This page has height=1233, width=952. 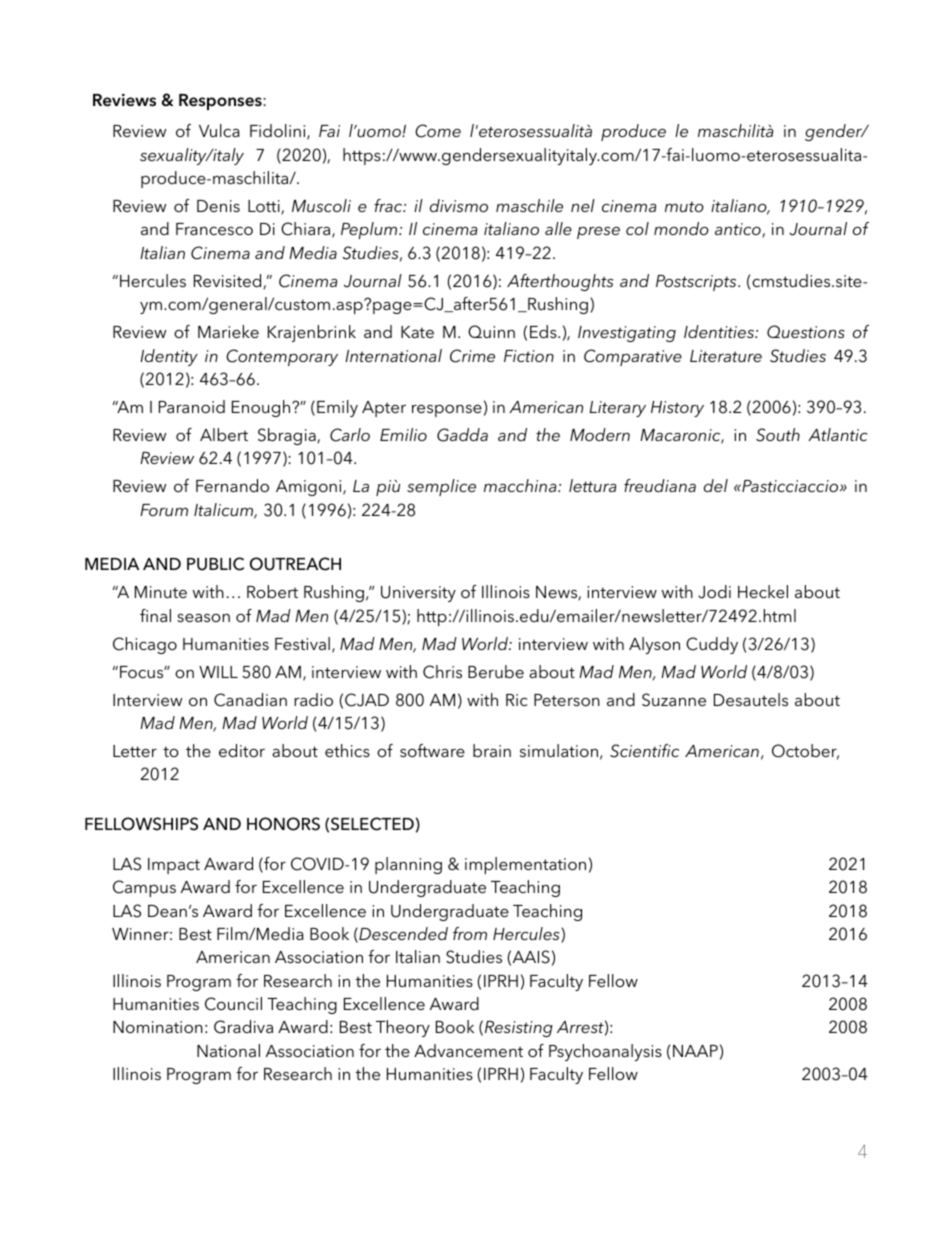 I want to click on Psychoanalysis, so click(x=605, y=1052).
